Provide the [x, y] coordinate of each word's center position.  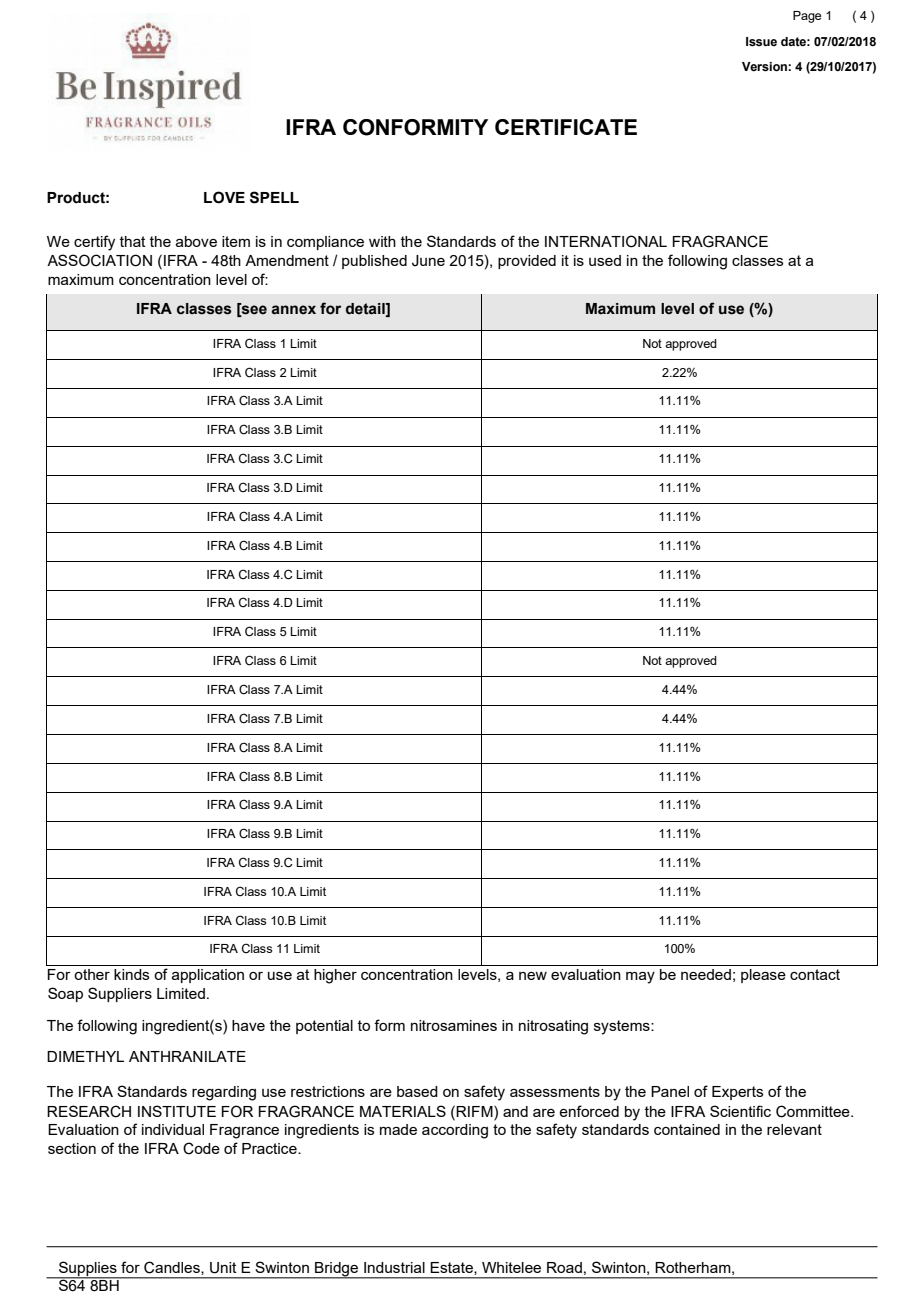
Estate [452, 1268]
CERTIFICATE [566, 127]
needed [706, 974]
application [208, 976]
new [533, 976]
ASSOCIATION [99, 260]
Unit [223, 1268]
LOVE [224, 197]
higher [335, 976]
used [605, 260]
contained [687, 1129]
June [428, 261]
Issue [761, 42]
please [763, 976]
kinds [131, 974]
